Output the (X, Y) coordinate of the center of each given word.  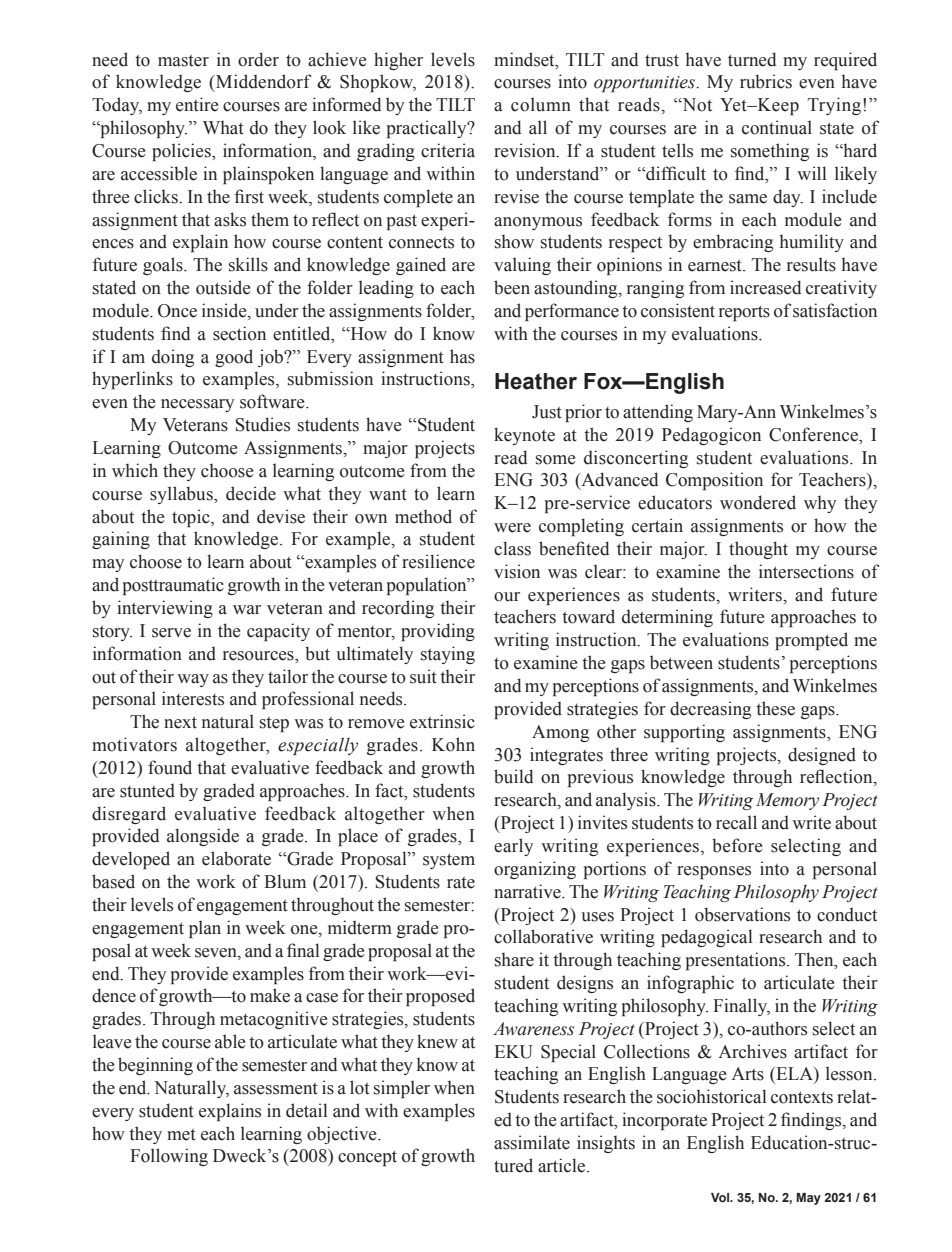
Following (169, 1157)
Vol (721, 1197)
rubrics (766, 81)
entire (197, 104)
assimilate (532, 1142)
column (541, 104)
